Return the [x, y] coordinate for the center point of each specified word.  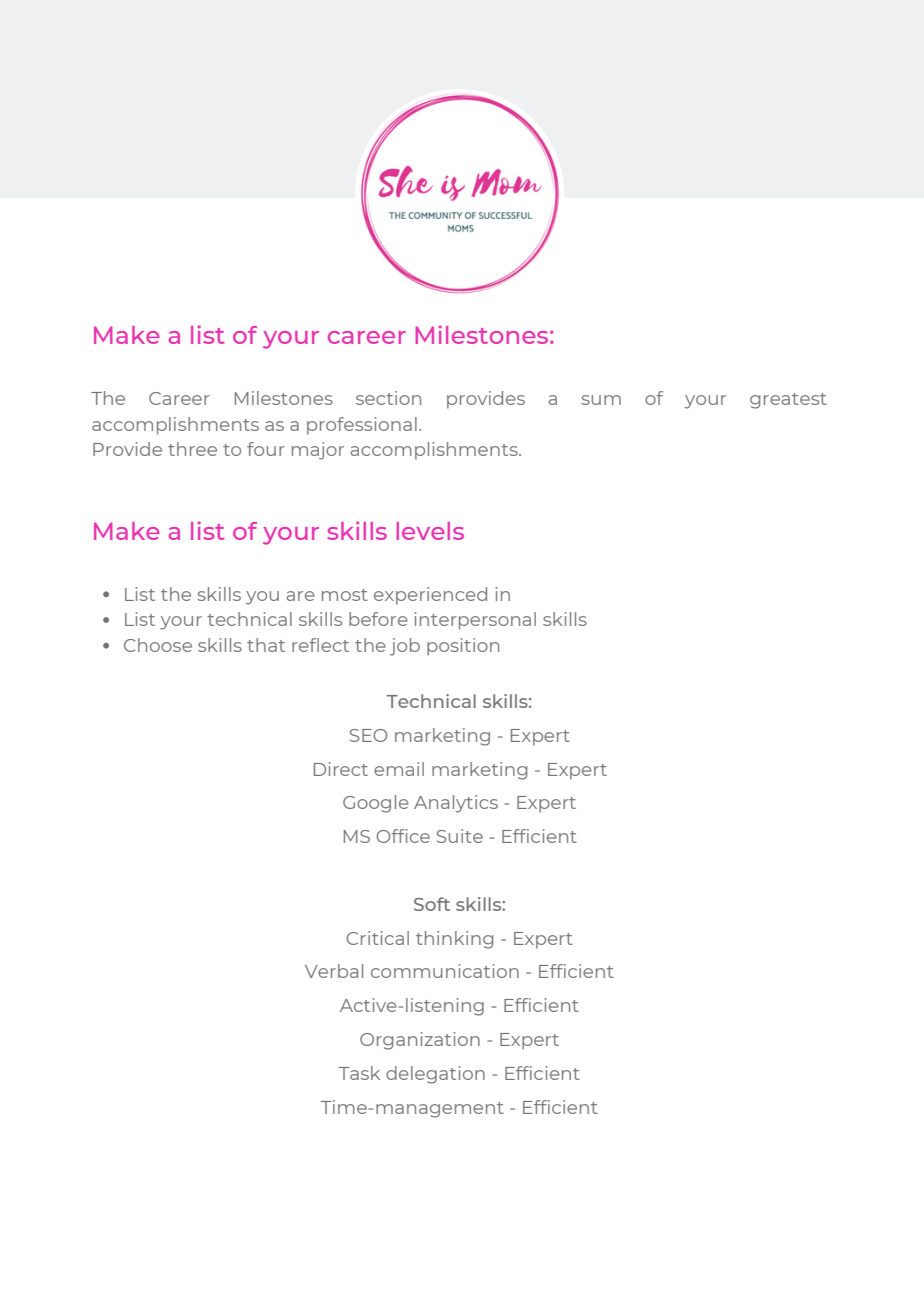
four [266, 449]
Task [359, 1073]
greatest [788, 401]
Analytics [456, 804]
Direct [341, 769]
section [388, 398]
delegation [435, 1075]
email [399, 769]
